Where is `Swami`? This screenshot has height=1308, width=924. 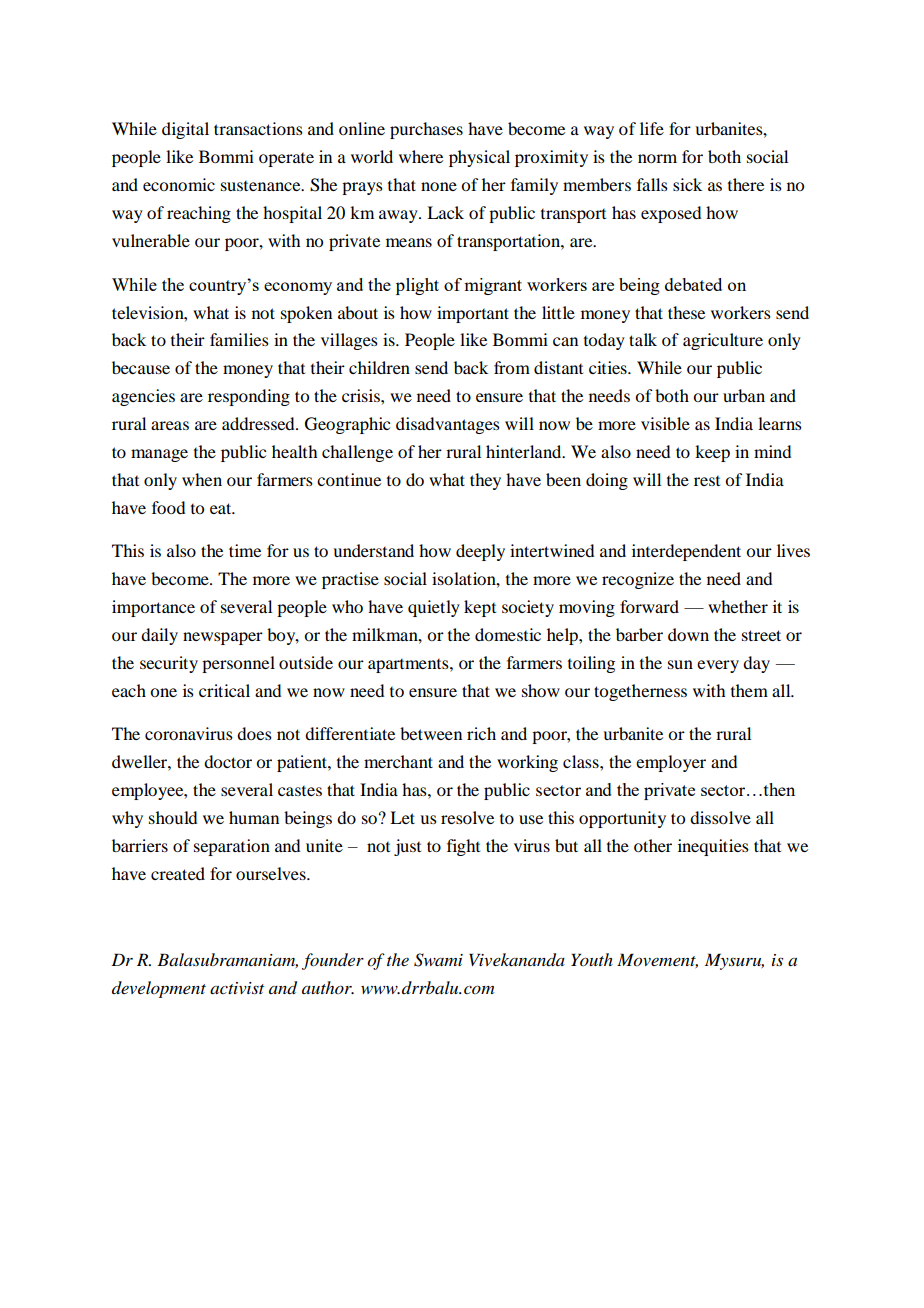 Swami is located at coordinates (438, 960).
